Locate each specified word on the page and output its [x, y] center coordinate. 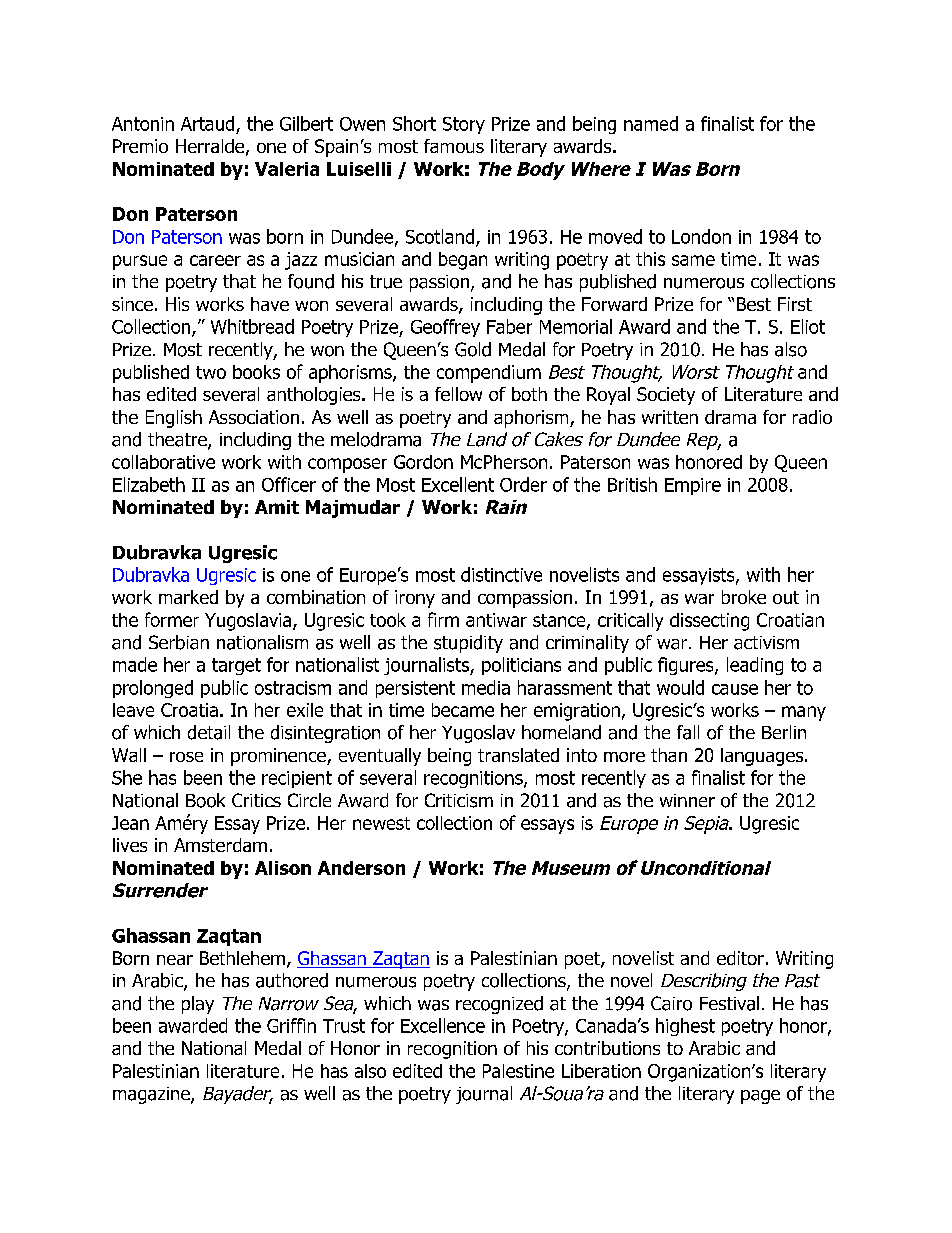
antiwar [496, 620]
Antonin [143, 124]
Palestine [518, 1071]
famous [454, 146]
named [651, 123]
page [760, 1097]
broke [744, 597]
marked [188, 597]
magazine [152, 1095]
